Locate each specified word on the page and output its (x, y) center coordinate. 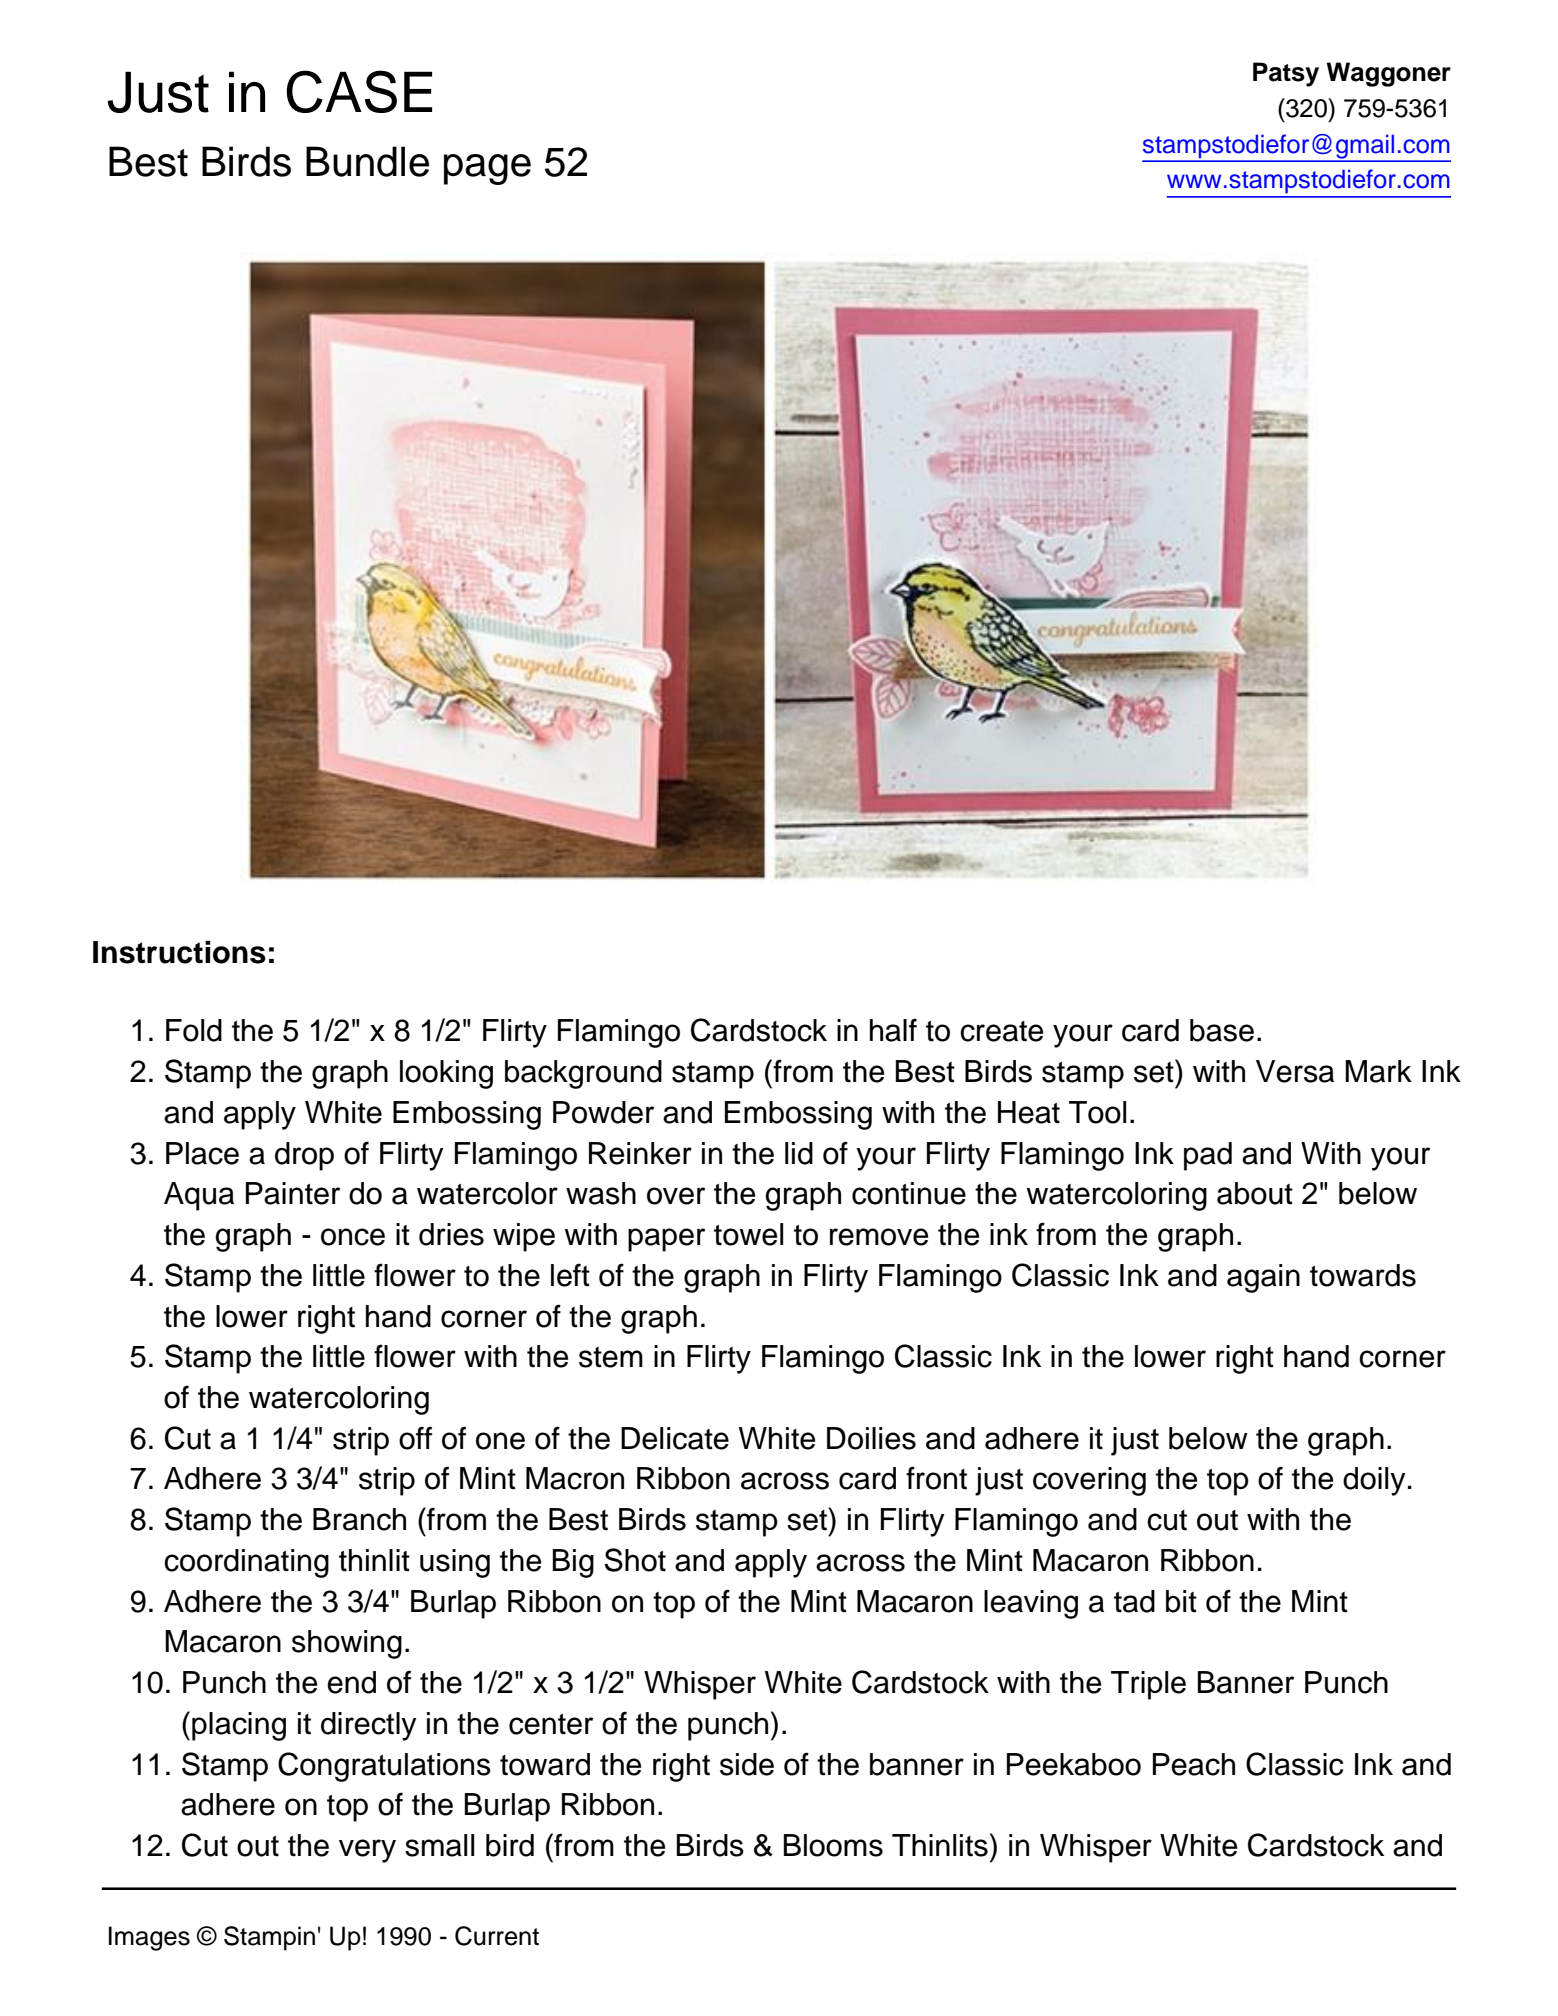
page (487, 169)
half (893, 1030)
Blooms (833, 1845)
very (367, 1851)
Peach (1194, 1764)
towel (748, 1234)
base (1222, 1030)
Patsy (1286, 74)
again (1263, 1278)
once (353, 1237)
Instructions (179, 952)
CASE (359, 91)
